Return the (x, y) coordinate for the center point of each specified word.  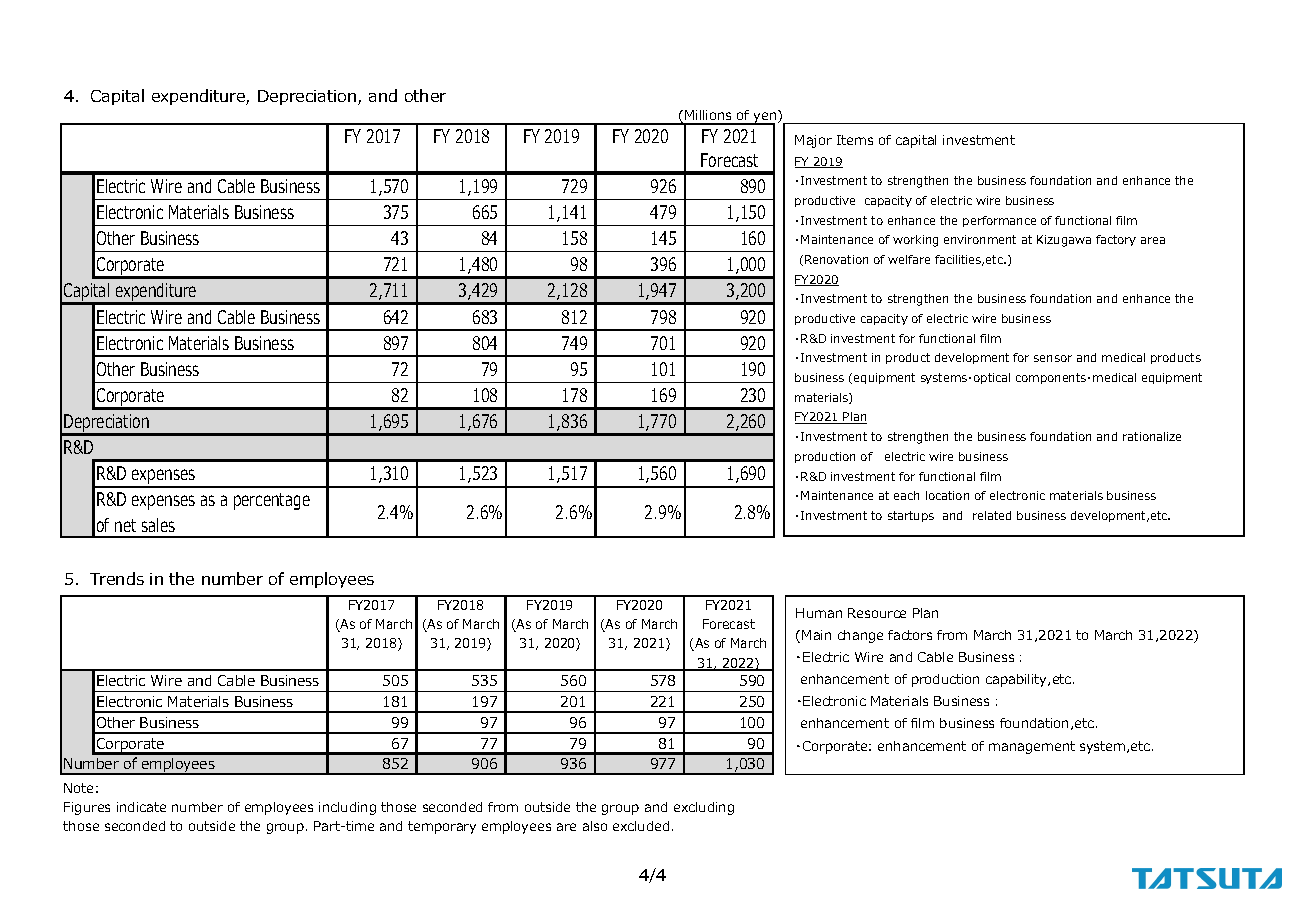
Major (813, 141)
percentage (272, 501)
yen (765, 117)
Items (855, 140)
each (906, 495)
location (947, 495)
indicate (141, 807)
